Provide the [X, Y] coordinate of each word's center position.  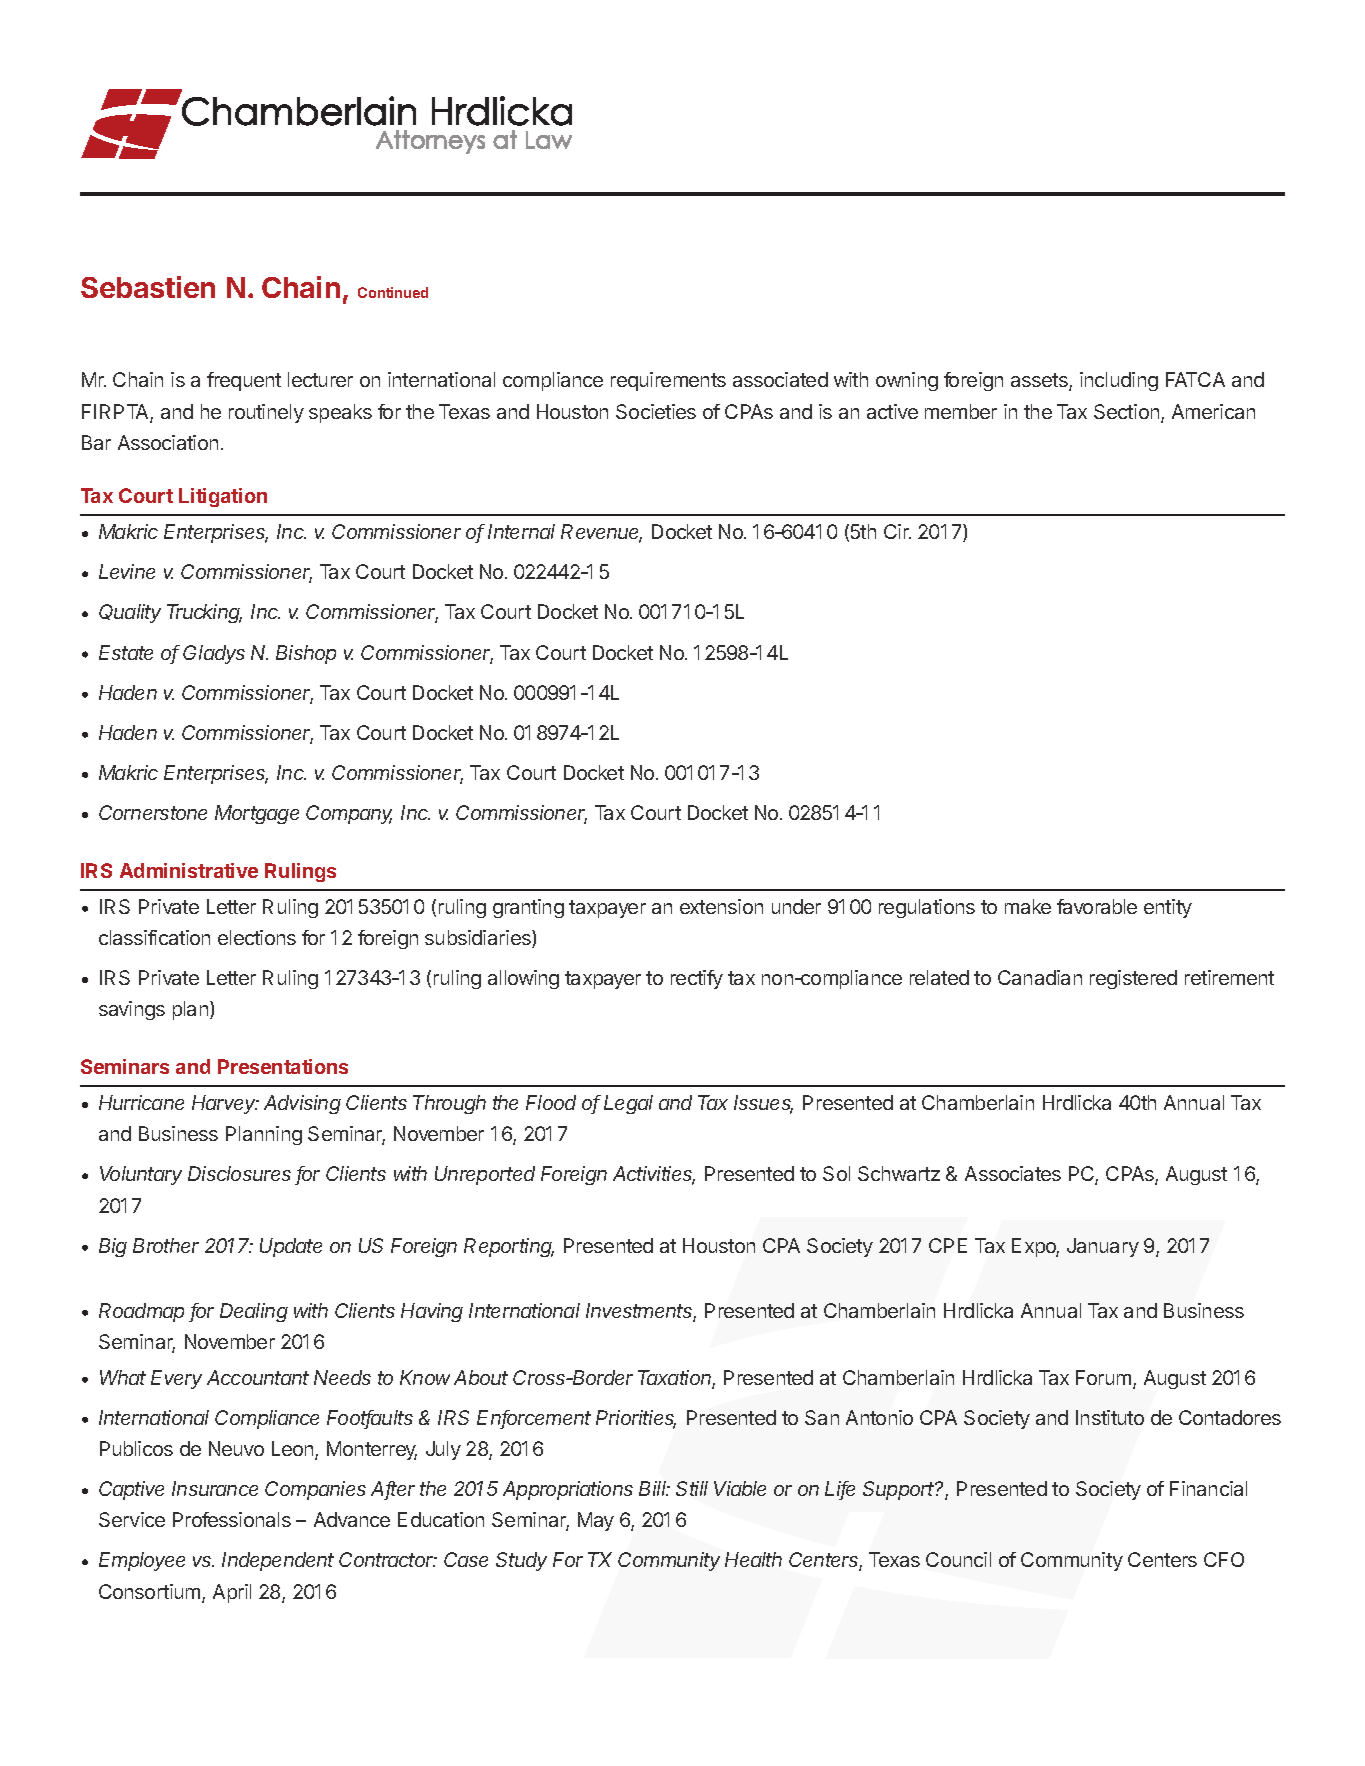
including [1119, 381]
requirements [668, 381]
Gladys [214, 654]
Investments [641, 1312]
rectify [697, 979]
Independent [278, 1561]
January [1103, 1247]
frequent [244, 381]
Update [291, 1247]
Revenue [601, 533]
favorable [1097, 906]
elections [257, 937]
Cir [897, 531]
